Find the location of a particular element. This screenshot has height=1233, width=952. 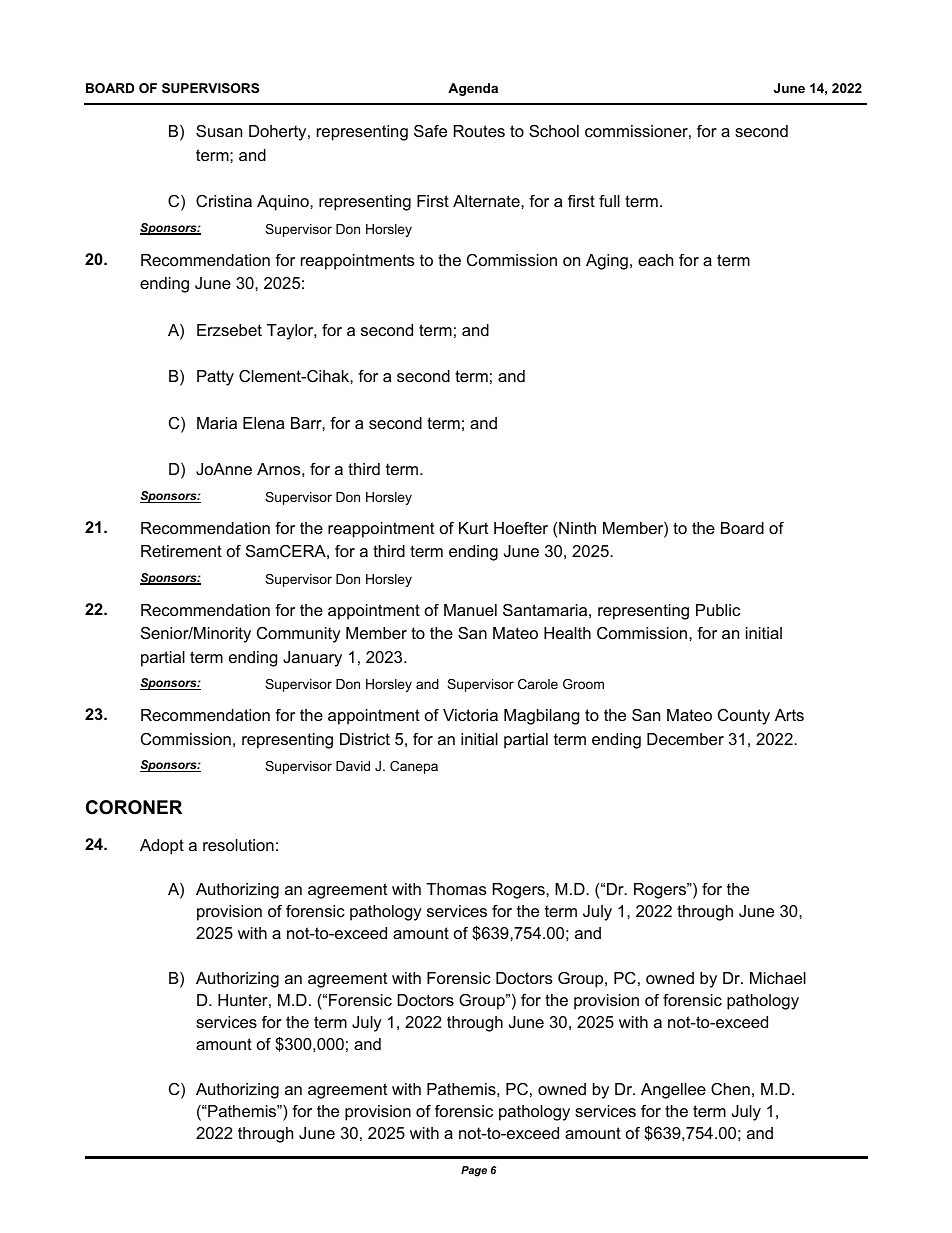

Kurt is located at coordinates (473, 528).
